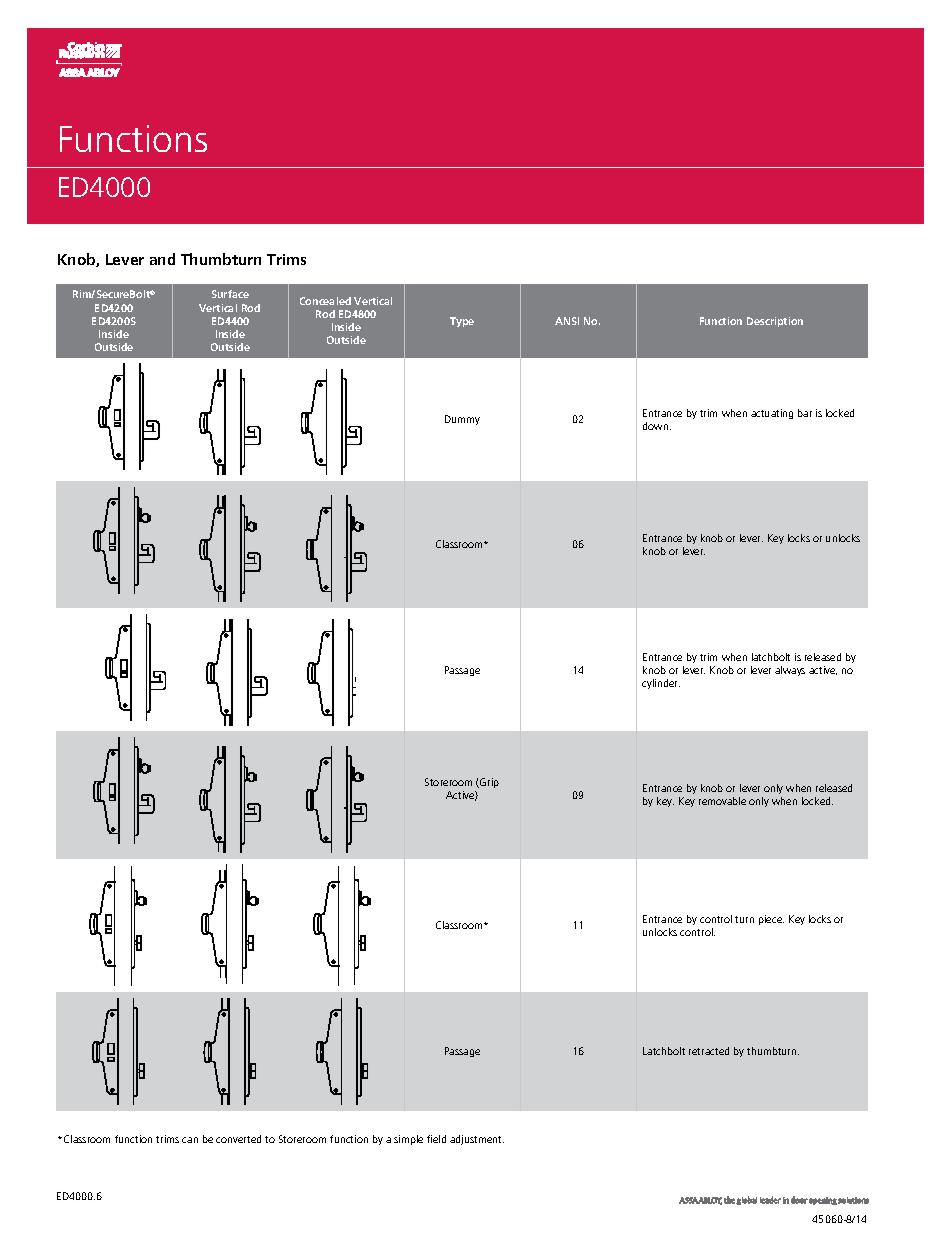  I want to click on Grip, so click(488, 783).
